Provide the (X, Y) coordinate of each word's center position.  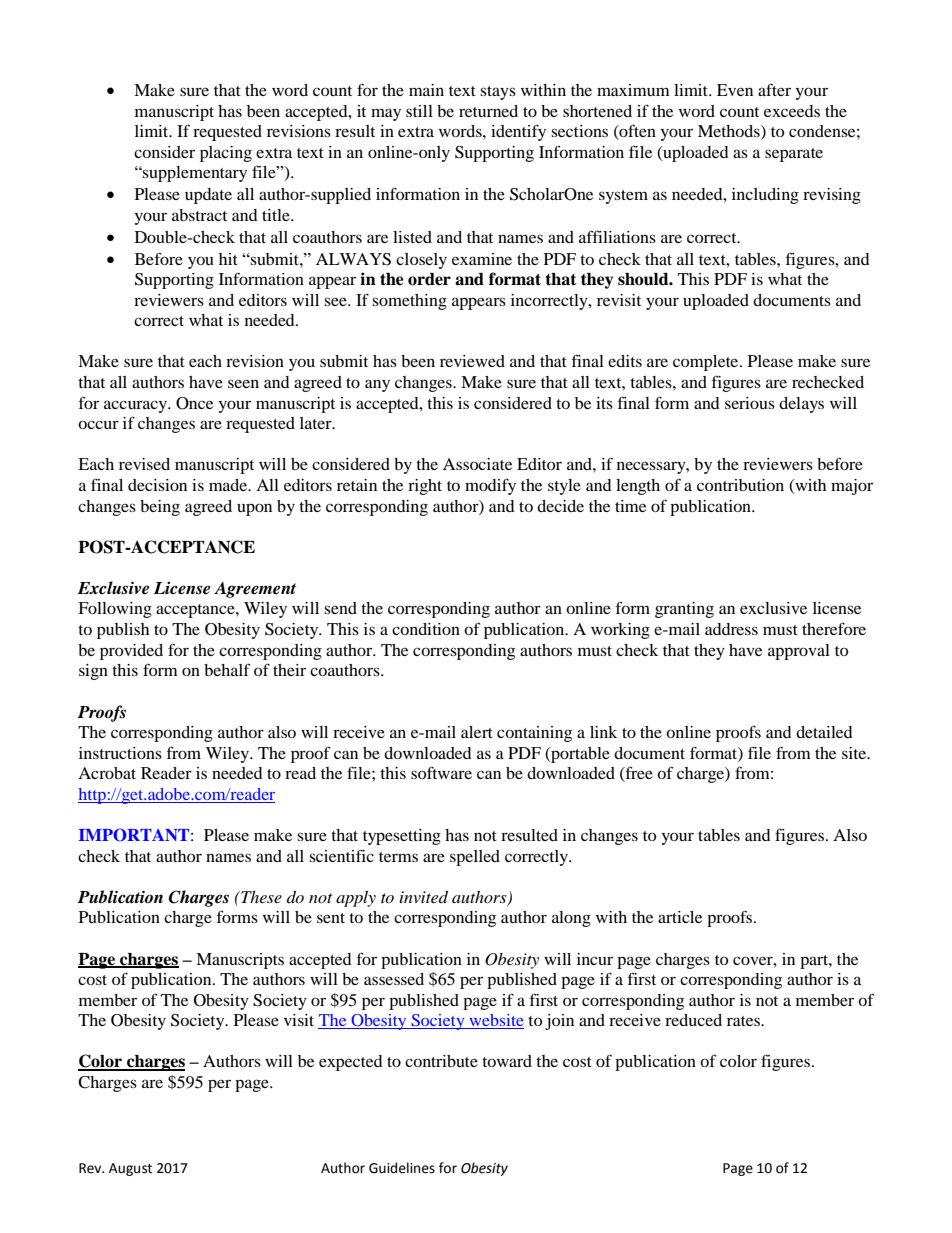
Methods (730, 132)
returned (488, 111)
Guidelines (402, 1168)
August (130, 1169)
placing (226, 154)
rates (744, 1021)
